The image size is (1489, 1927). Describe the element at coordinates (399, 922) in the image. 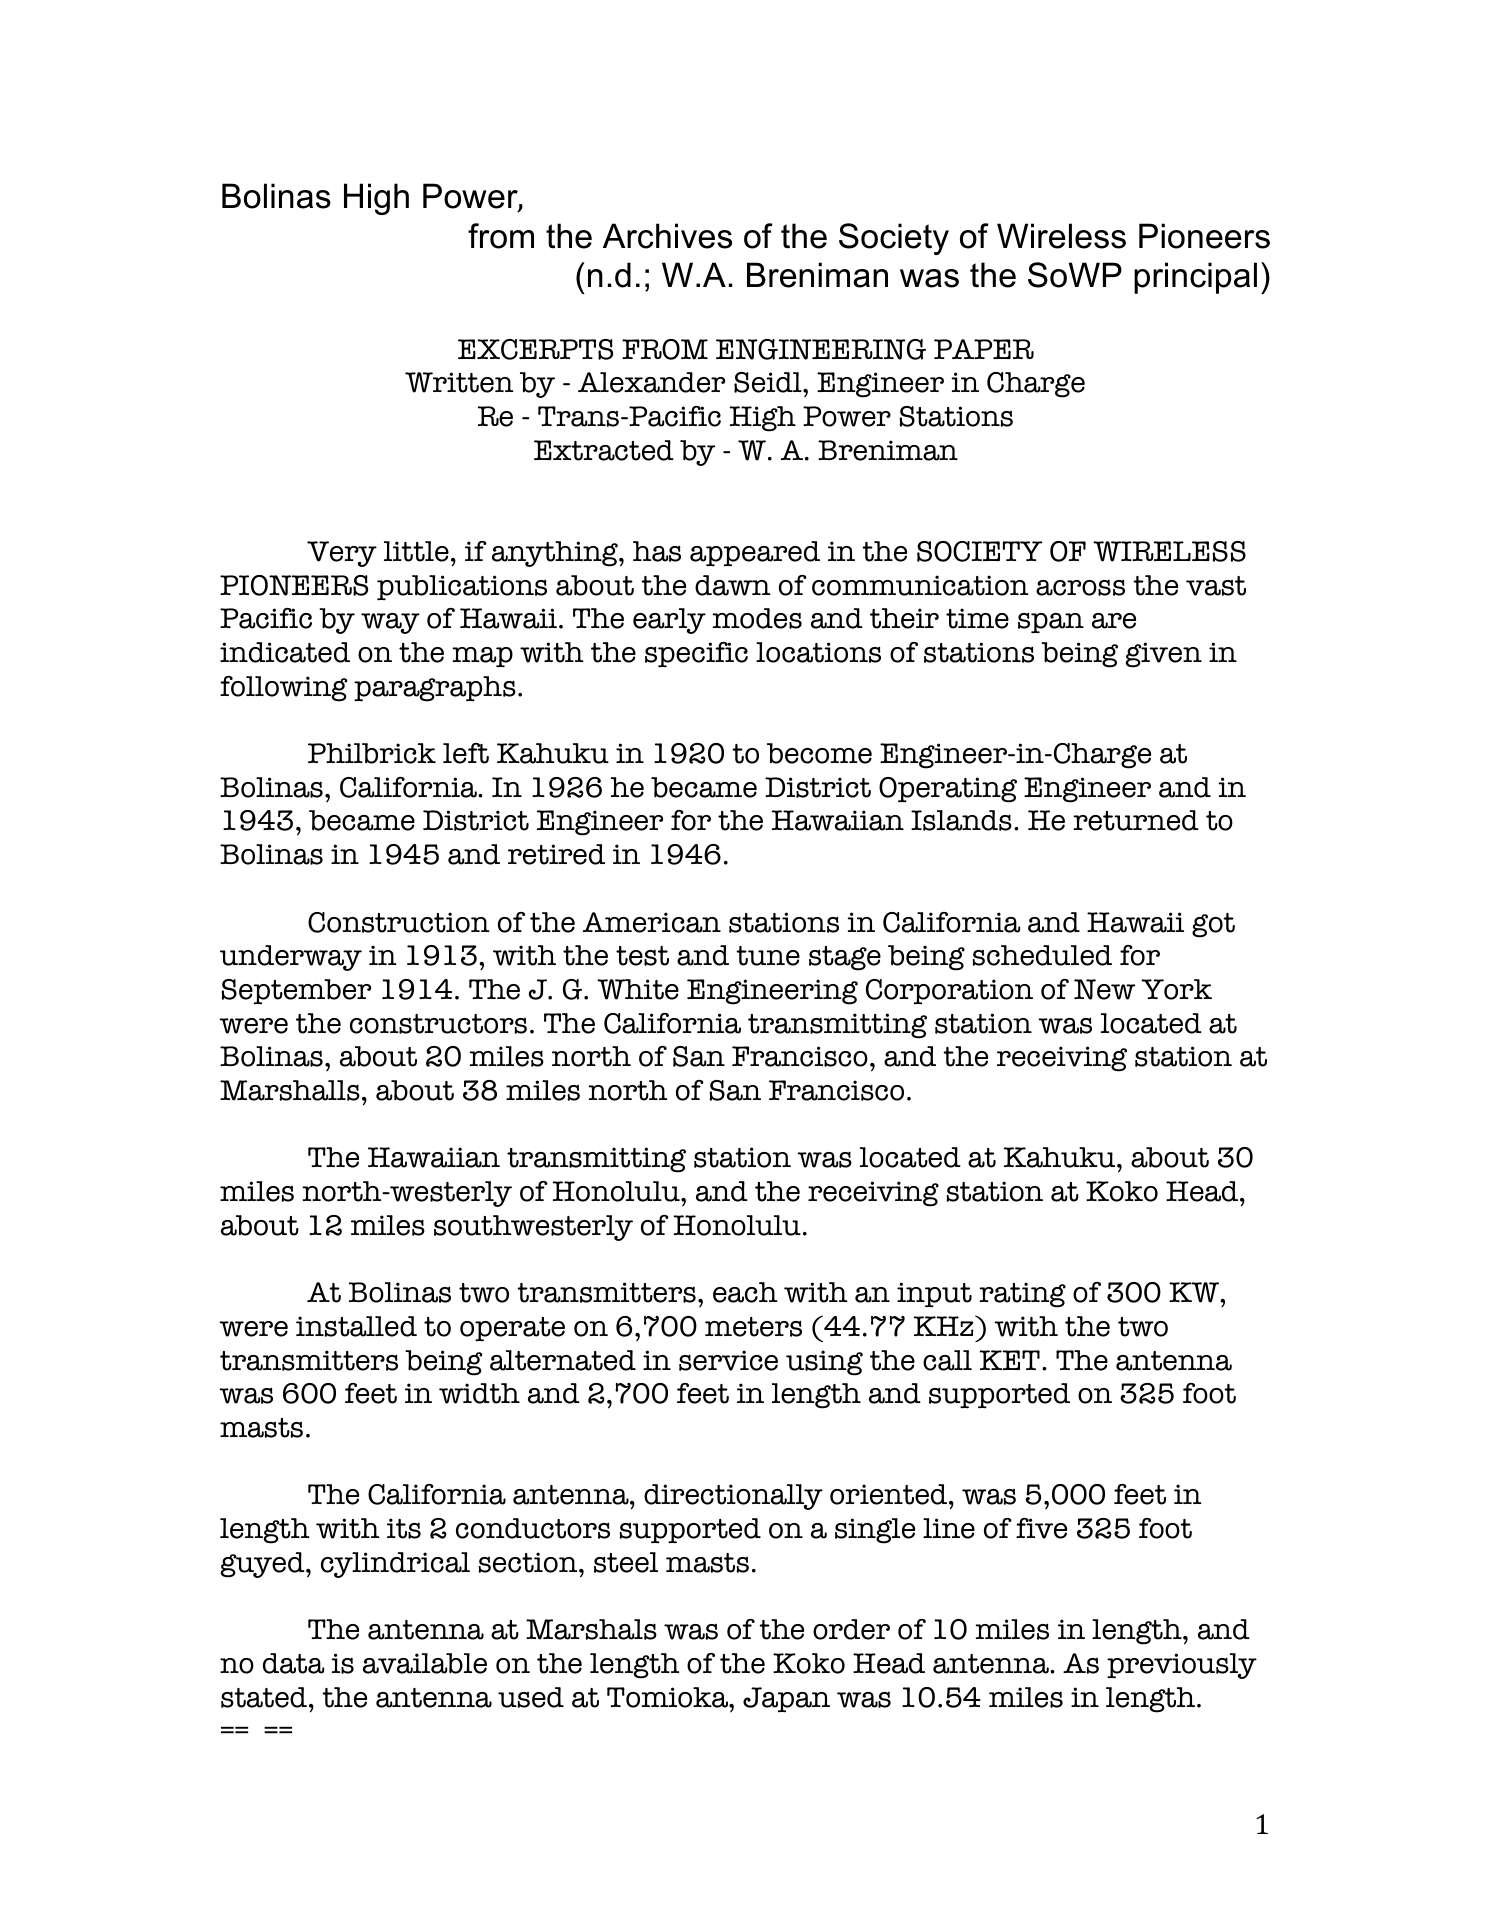

I see `Construction` at that location.
